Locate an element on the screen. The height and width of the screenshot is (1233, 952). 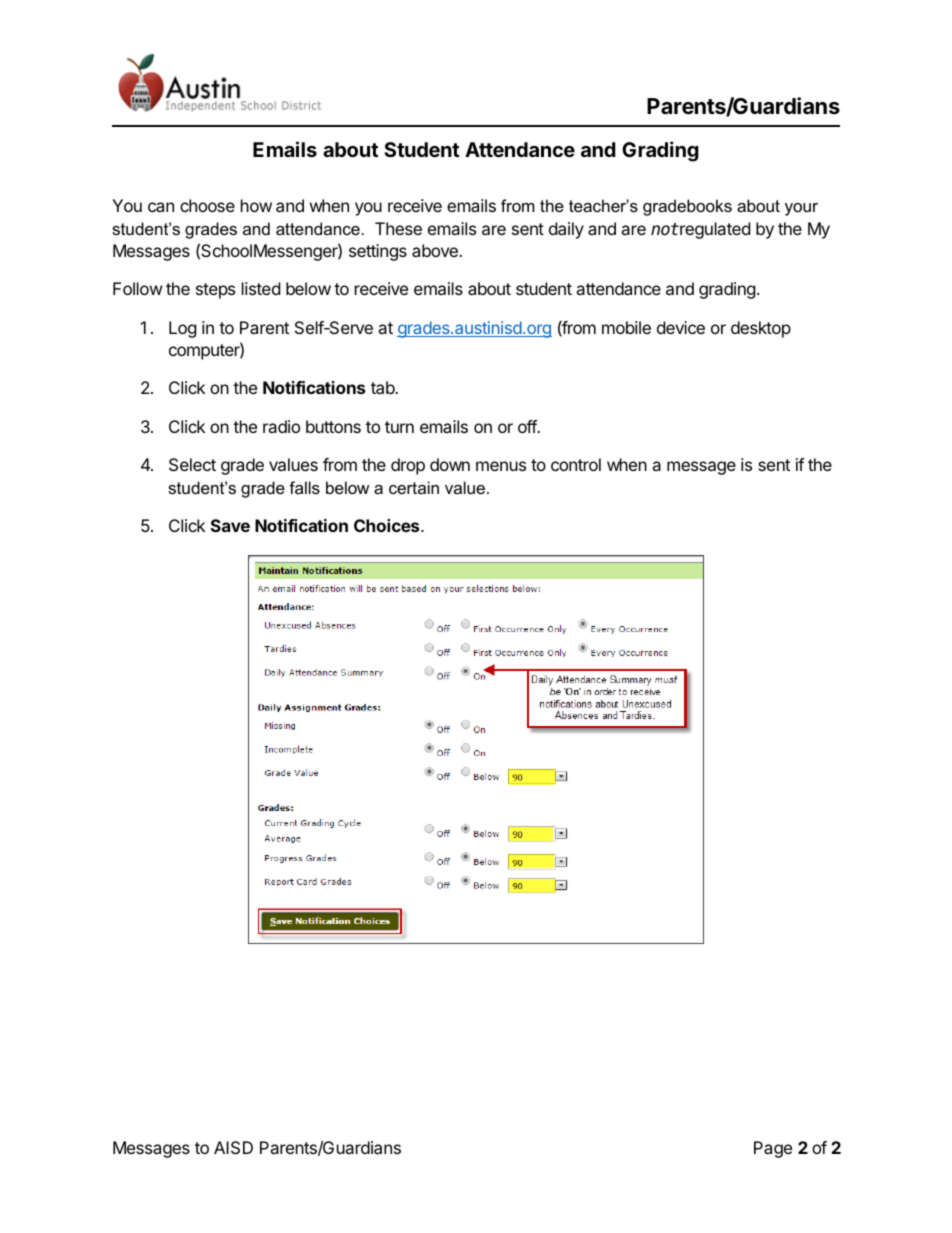
Choices is located at coordinates (388, 525).
